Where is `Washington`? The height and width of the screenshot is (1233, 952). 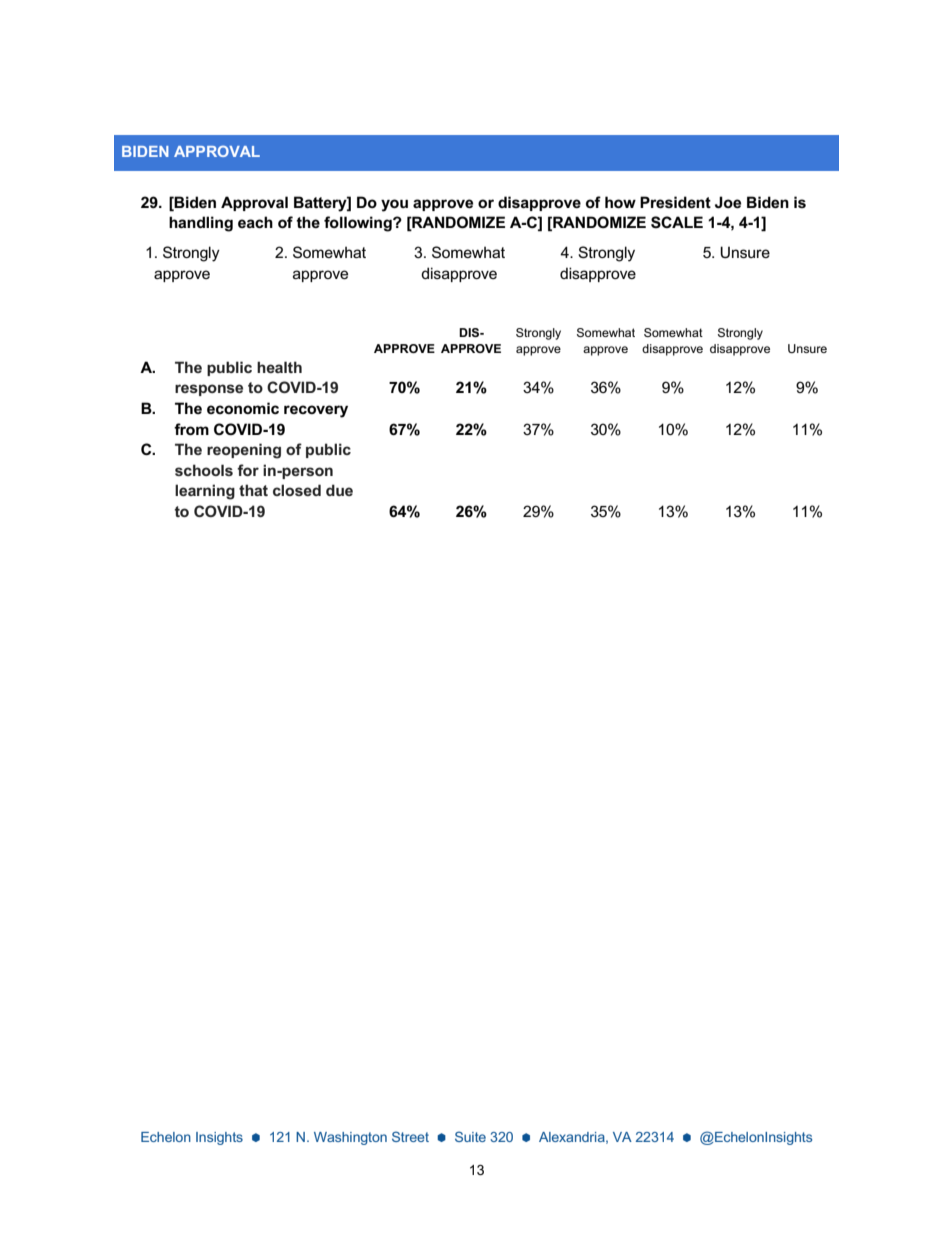
Washington is located at coordinates (350, 1138).
